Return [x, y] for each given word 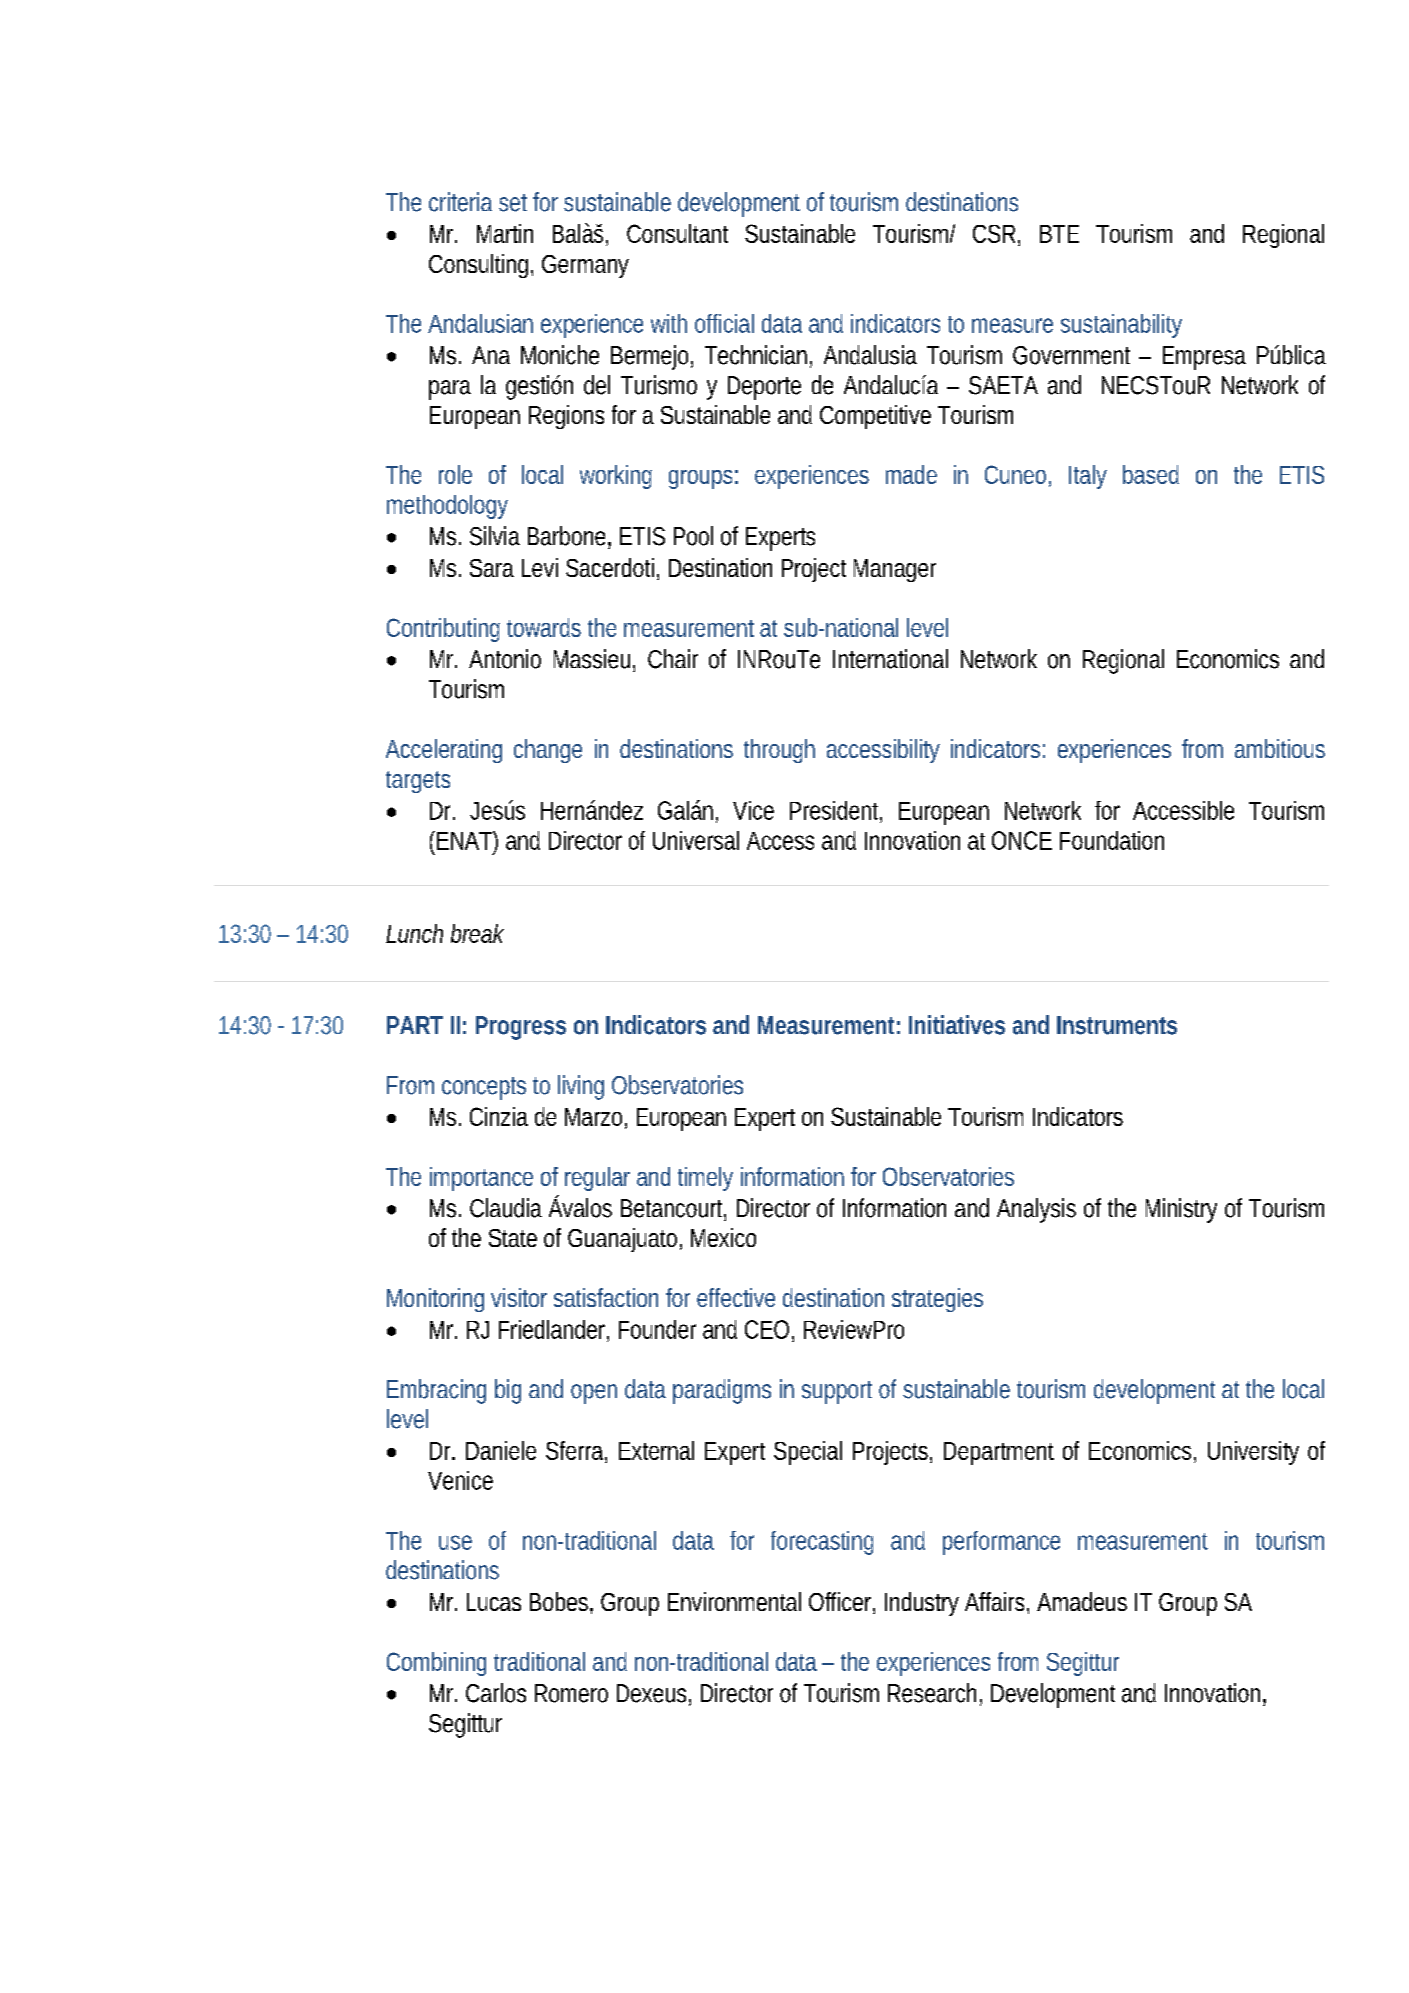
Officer [842, 1603]
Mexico [723, 1237]
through [779, 751]
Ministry [1181, 1210]
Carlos [496, 1693]
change [548, 751]
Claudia [506, 1208]
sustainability [1121, 326]
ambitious [1280, 748]
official [724, 323]
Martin [505, 233]
